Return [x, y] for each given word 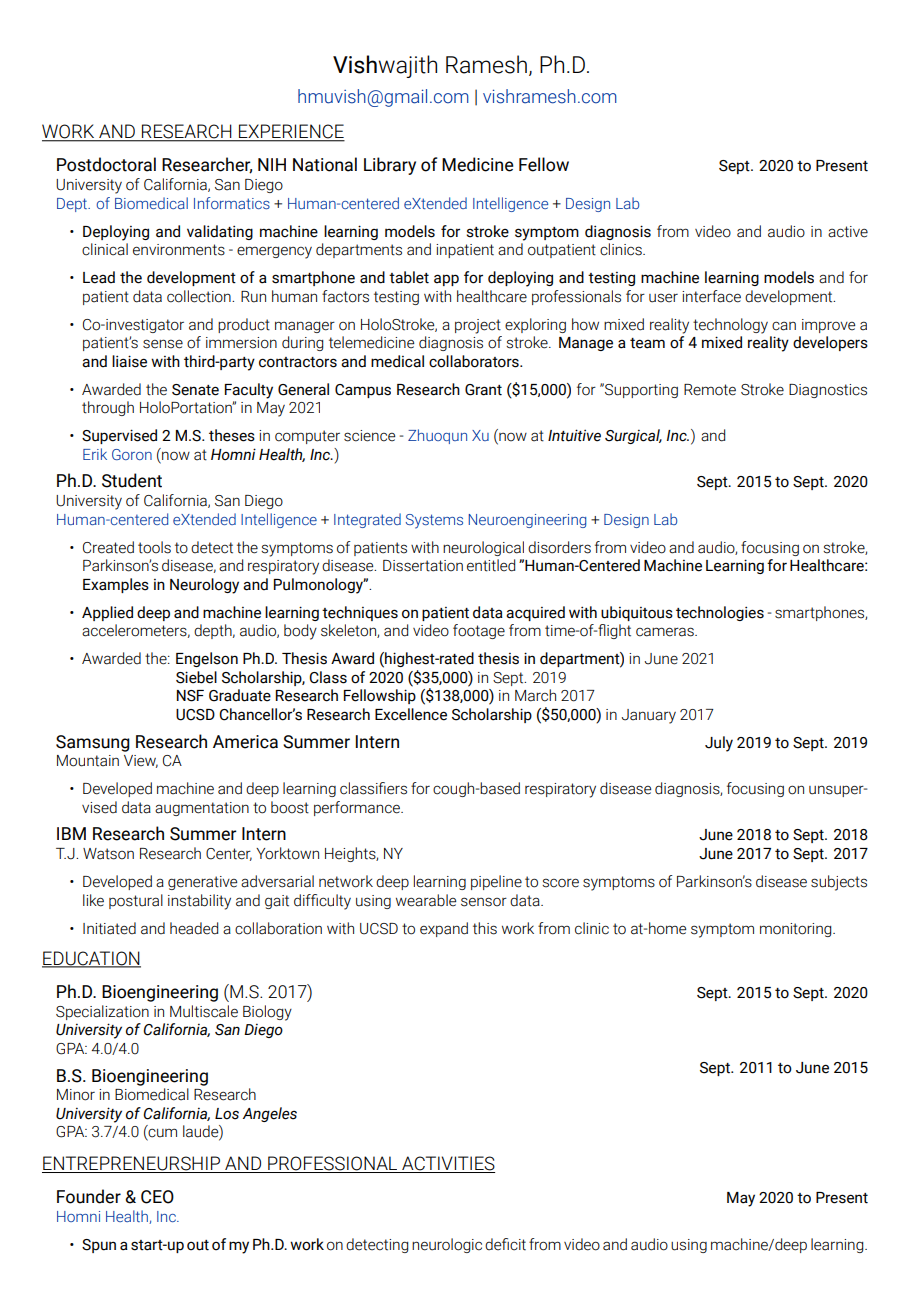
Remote [710, 390]
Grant [483, 390]
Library [390, 166]
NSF [190, 696]
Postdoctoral [106, 164]
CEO [157, 1197]
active [848, 232]
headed [194, 928]
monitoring [797, 930]
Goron [132, 454]
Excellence [411, 714]
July [719, 744]
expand [444, 929]
